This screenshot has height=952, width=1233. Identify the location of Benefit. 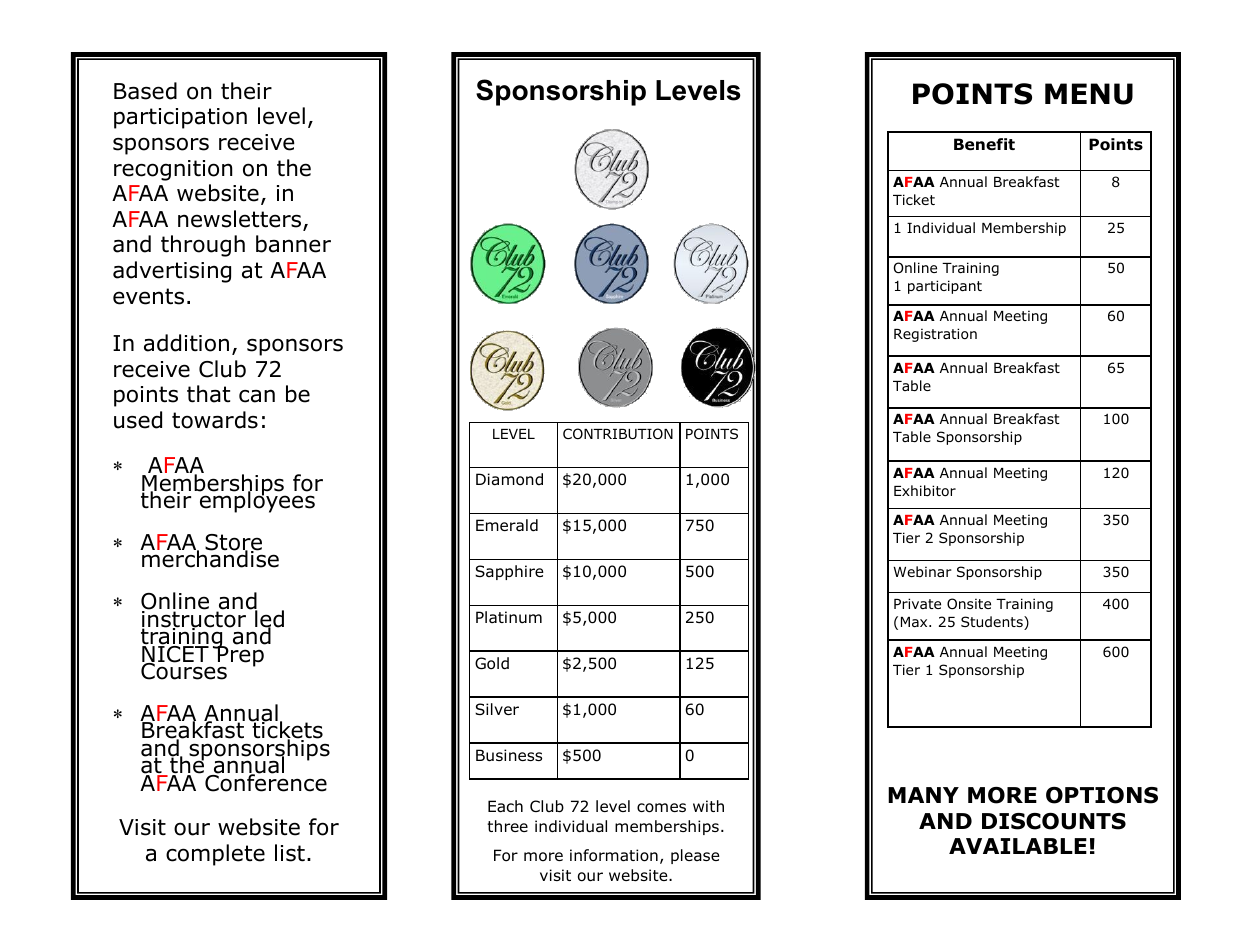
(984, 144).
